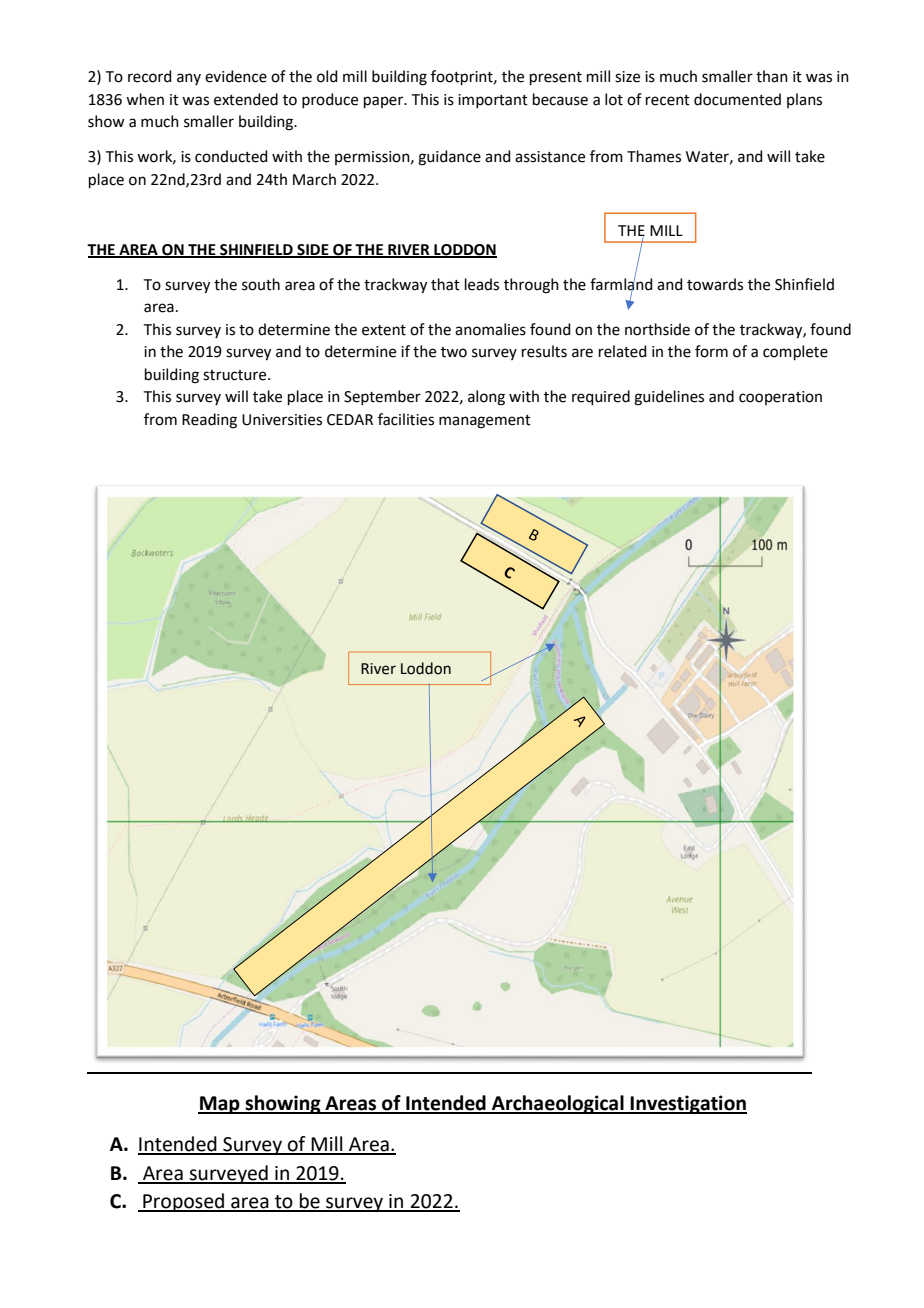 This document has width=924, height=1308. What do you see at coordinates (780, 398) in the document?
I see `cooperation` at bounding box center [780, 398].
